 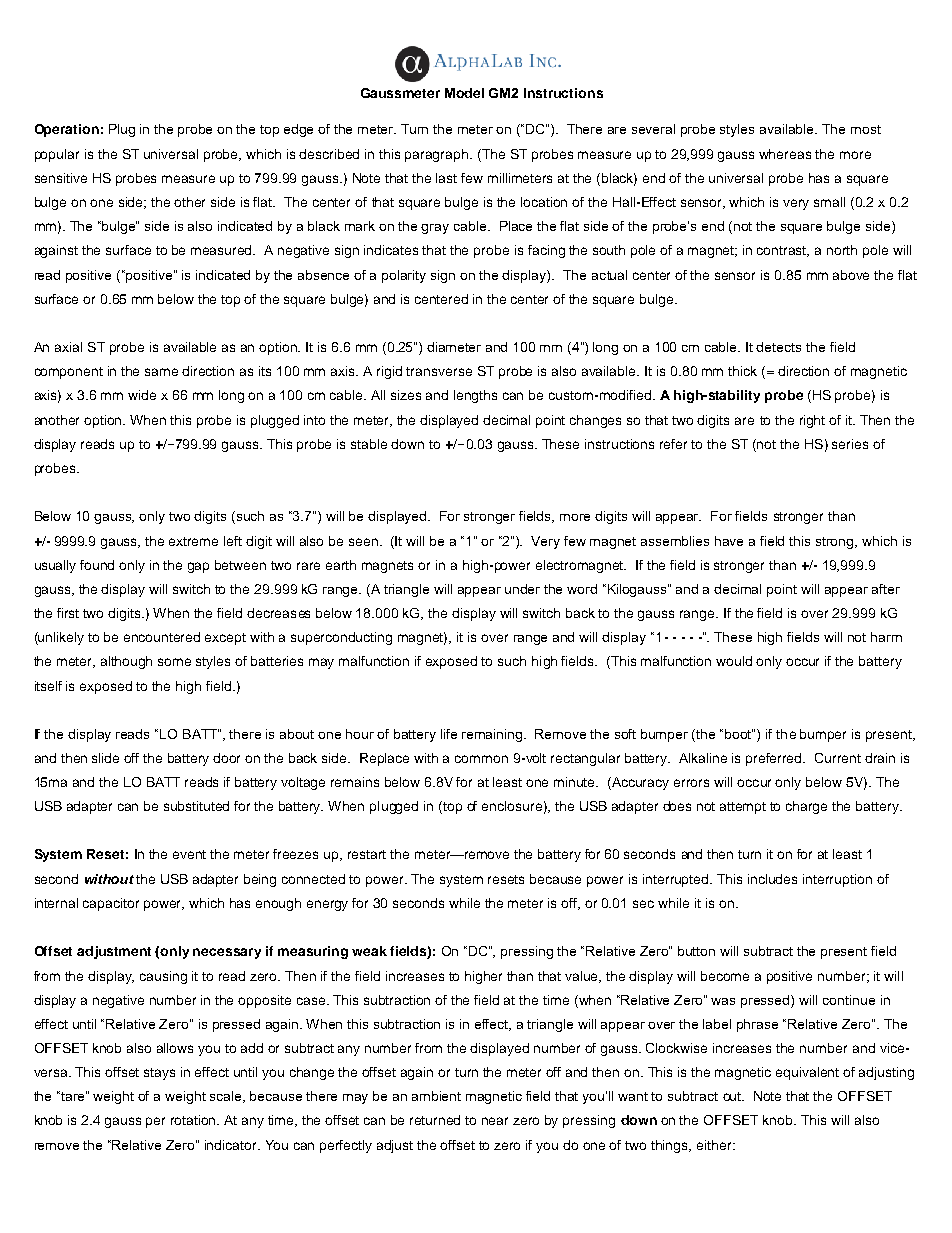 I want to click on rotation, so click(x=195, y=1120).
